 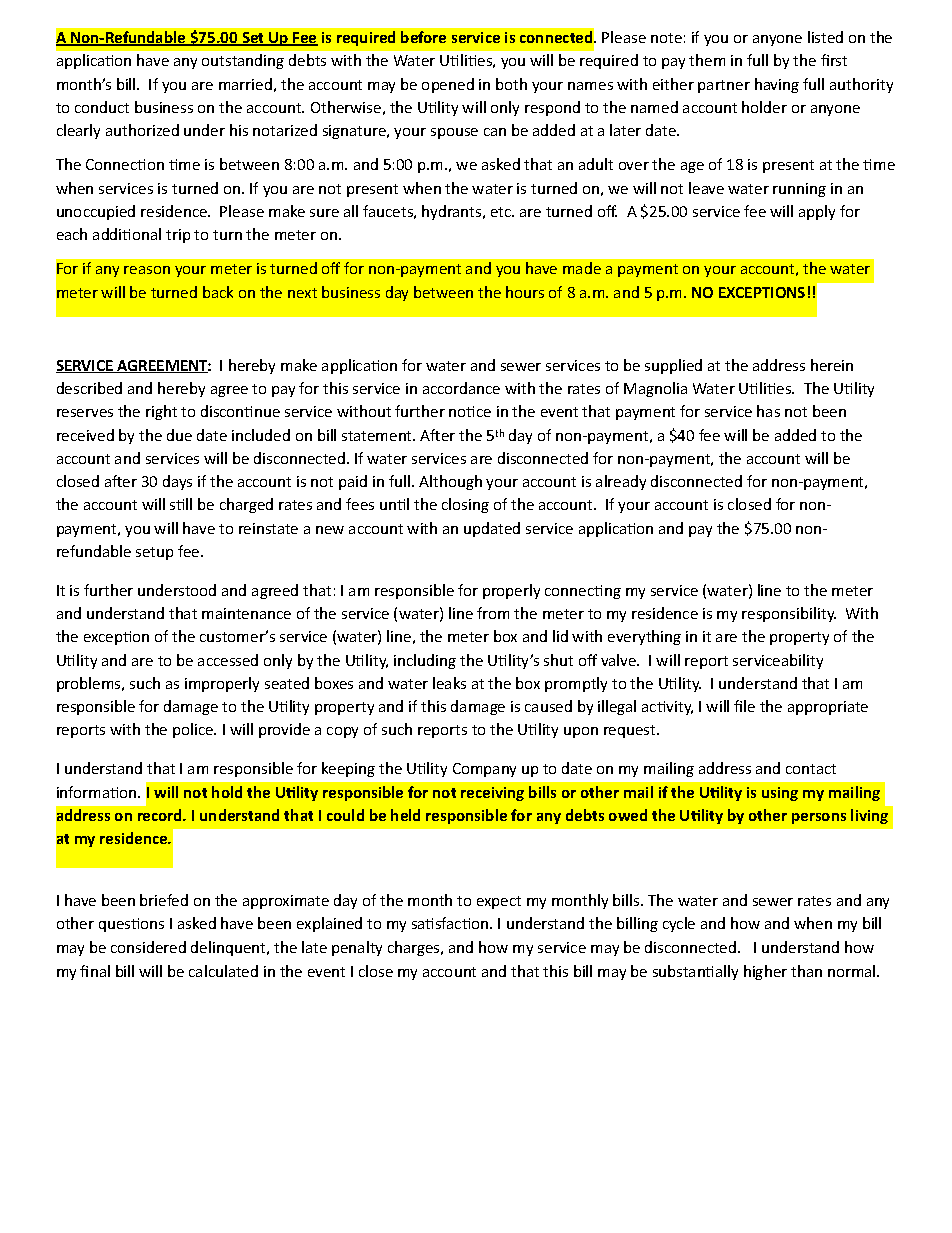 What do you see at coordinates (415, 948) in the image?
I see `charges` at bounding box center [415, 948].
